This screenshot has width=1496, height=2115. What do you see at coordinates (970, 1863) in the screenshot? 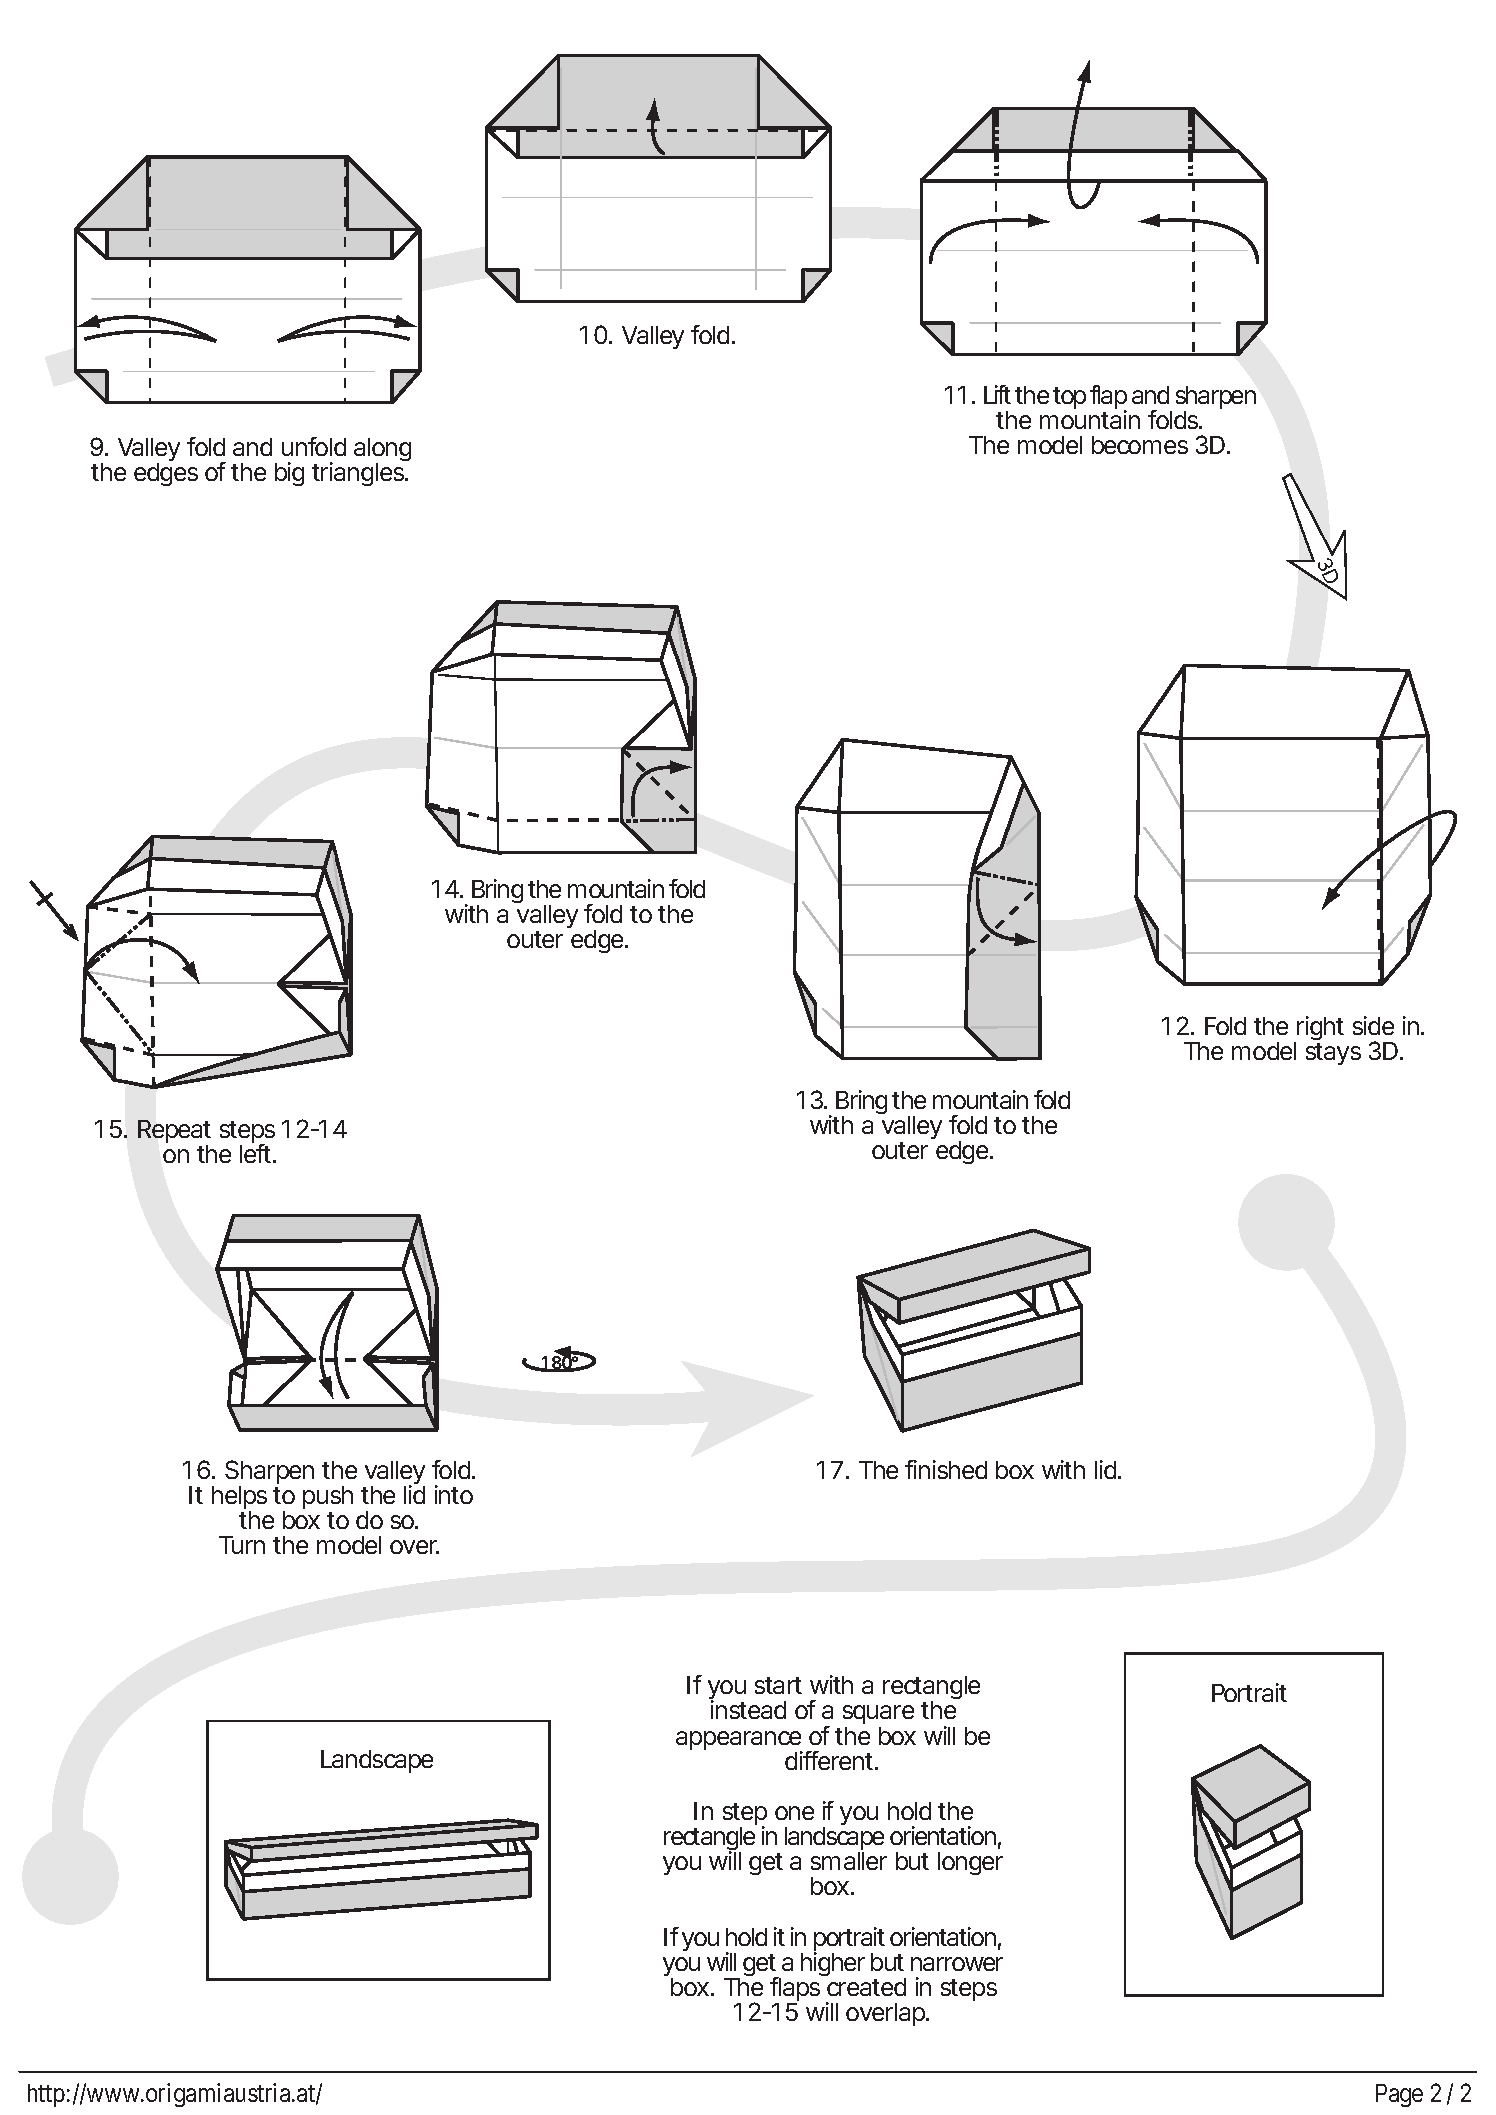
I see `longer` at bounding box center [970, 1863].
